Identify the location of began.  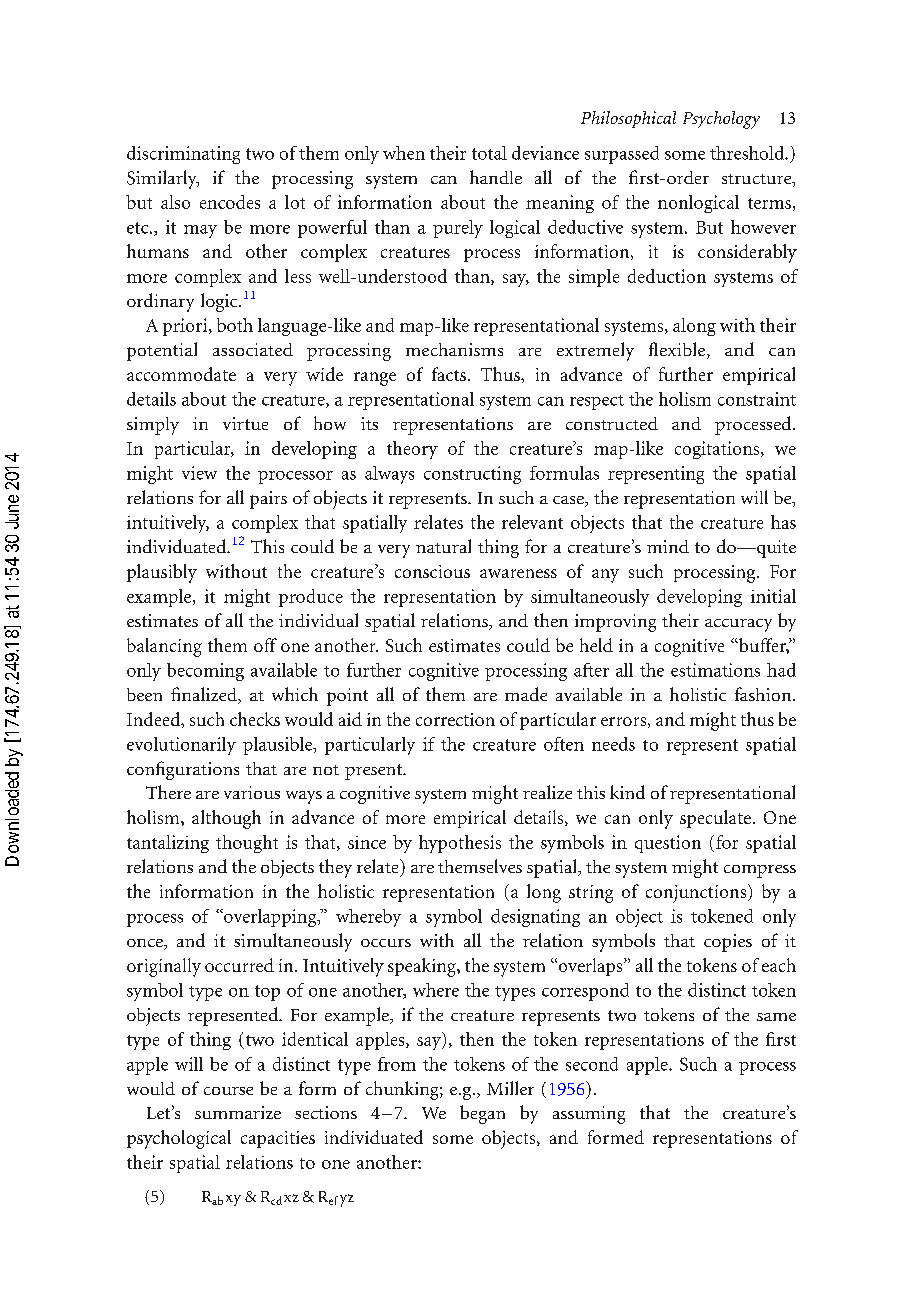
(482, 1114).
